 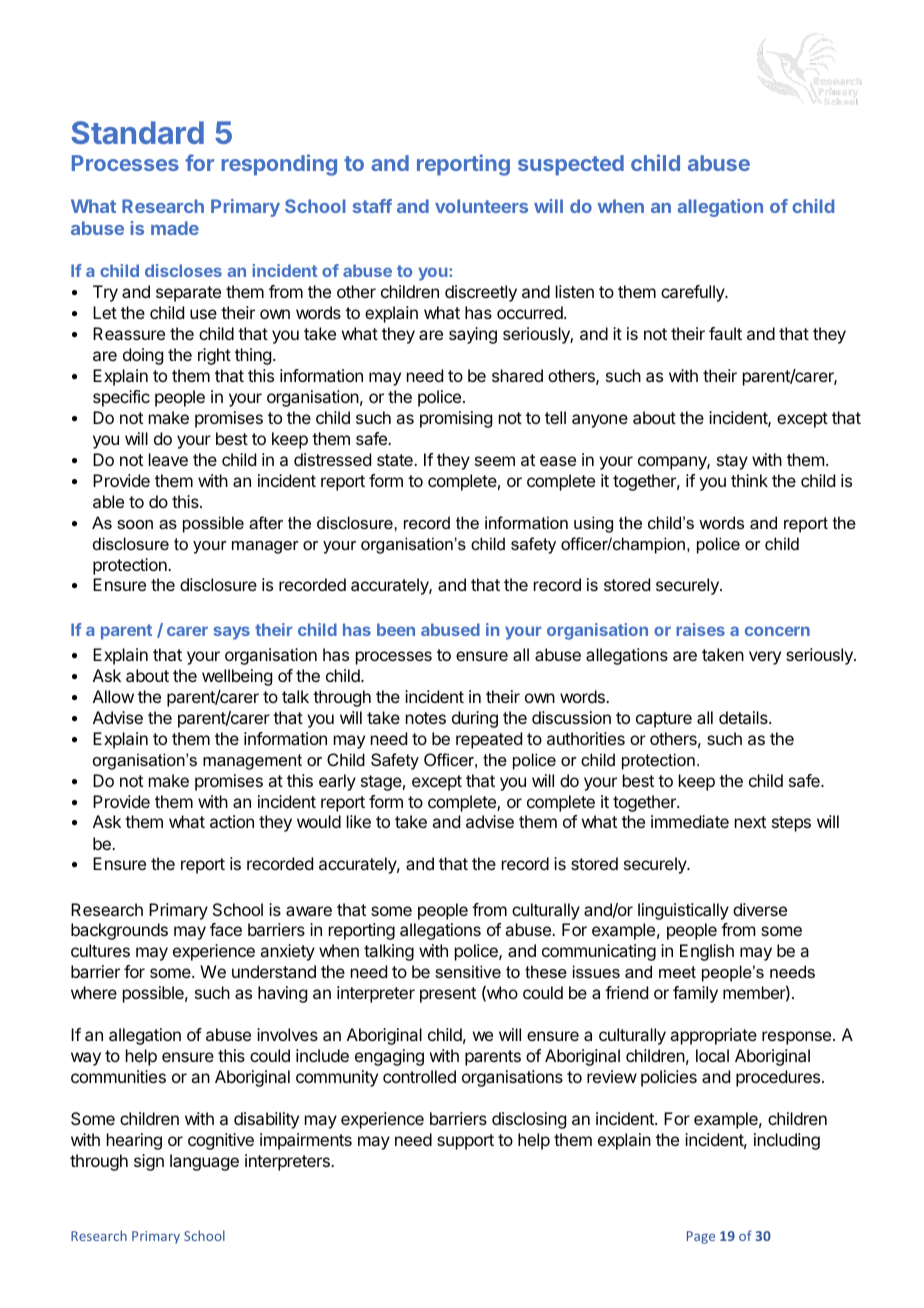 What do you see at coordinates (571, 165) in the screenshot?
I see `suspected` at bounding box center [571, 165].
